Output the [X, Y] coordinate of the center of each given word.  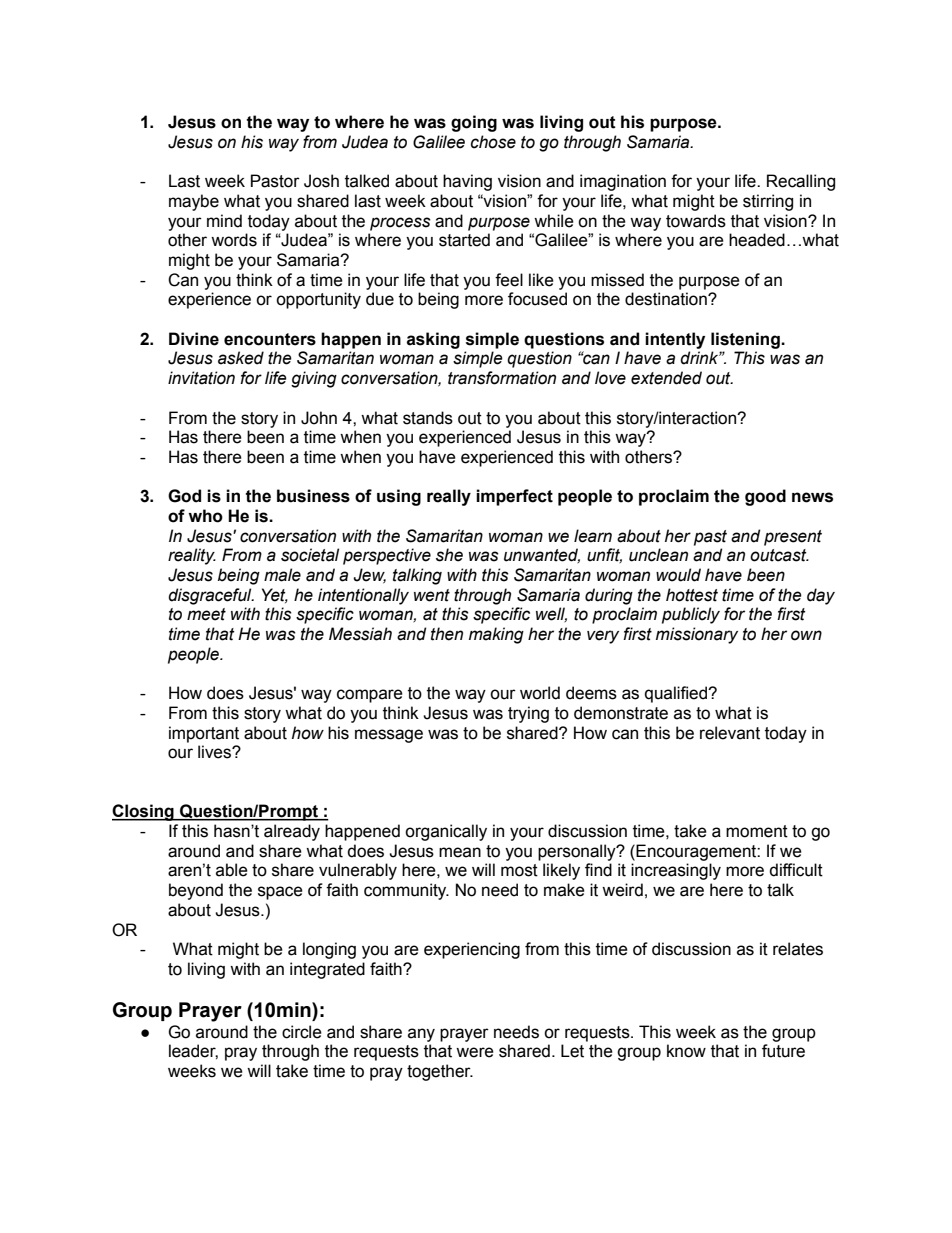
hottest [692, 595]
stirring [768, 202]
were [475, 1052]
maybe [194, 202]
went [432, 595]
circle [302, 1032]
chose [493, 142]
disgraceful [211, 596]
